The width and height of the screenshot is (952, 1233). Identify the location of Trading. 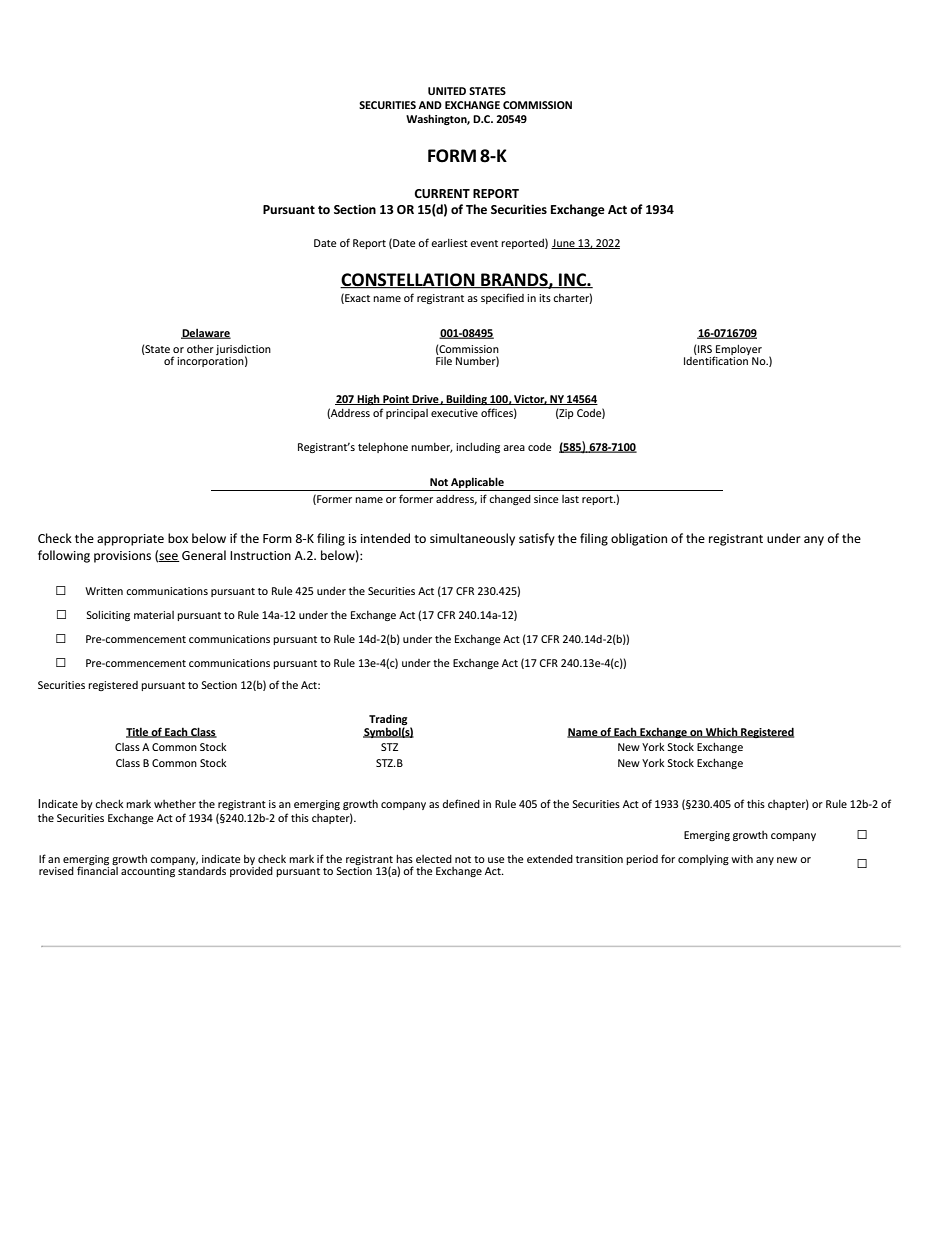
(388, 721).
